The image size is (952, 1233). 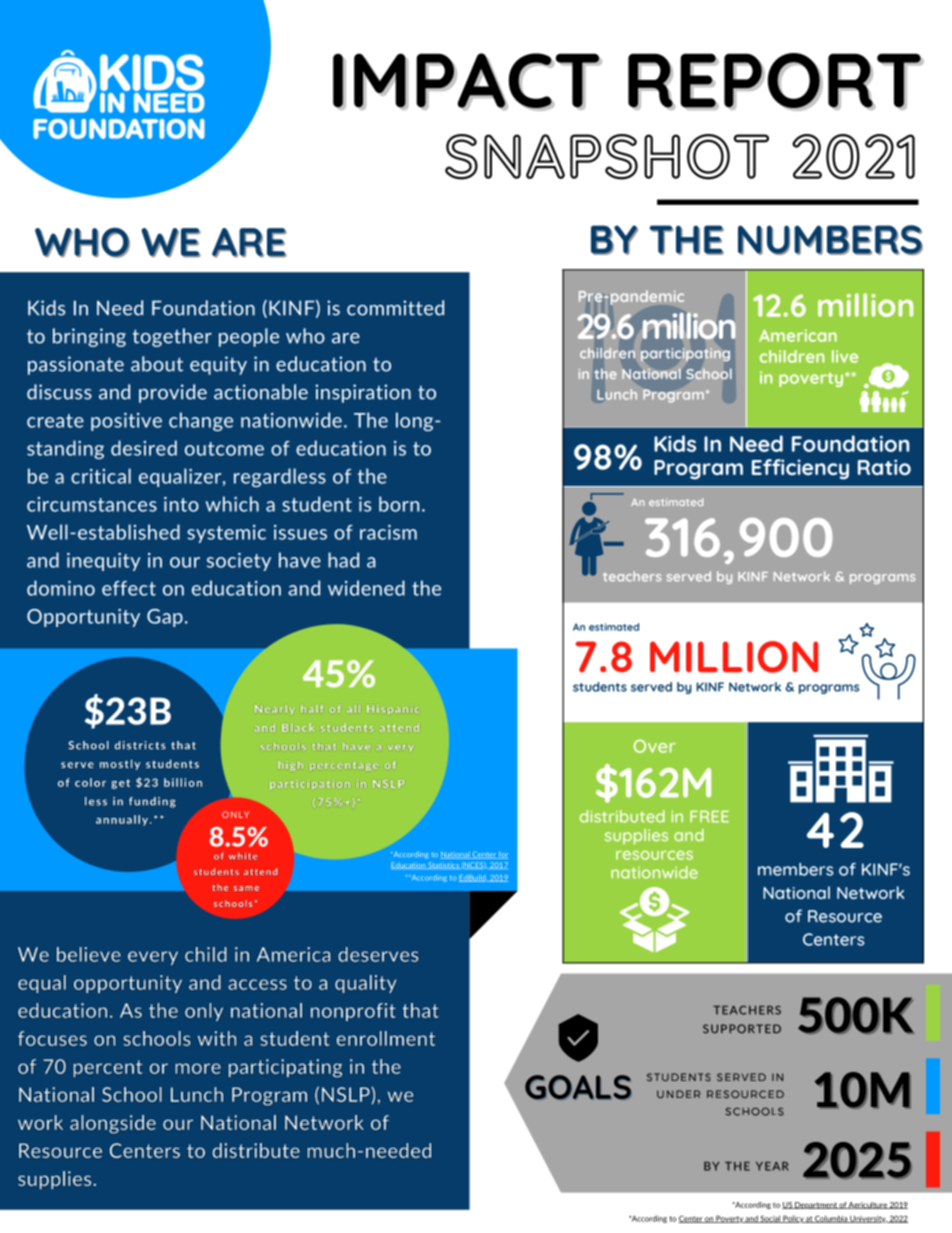 What do you see at coordinates (678, 1094) in the screenshot?
I see `UNDER` at bounding box center [678, 1094].
